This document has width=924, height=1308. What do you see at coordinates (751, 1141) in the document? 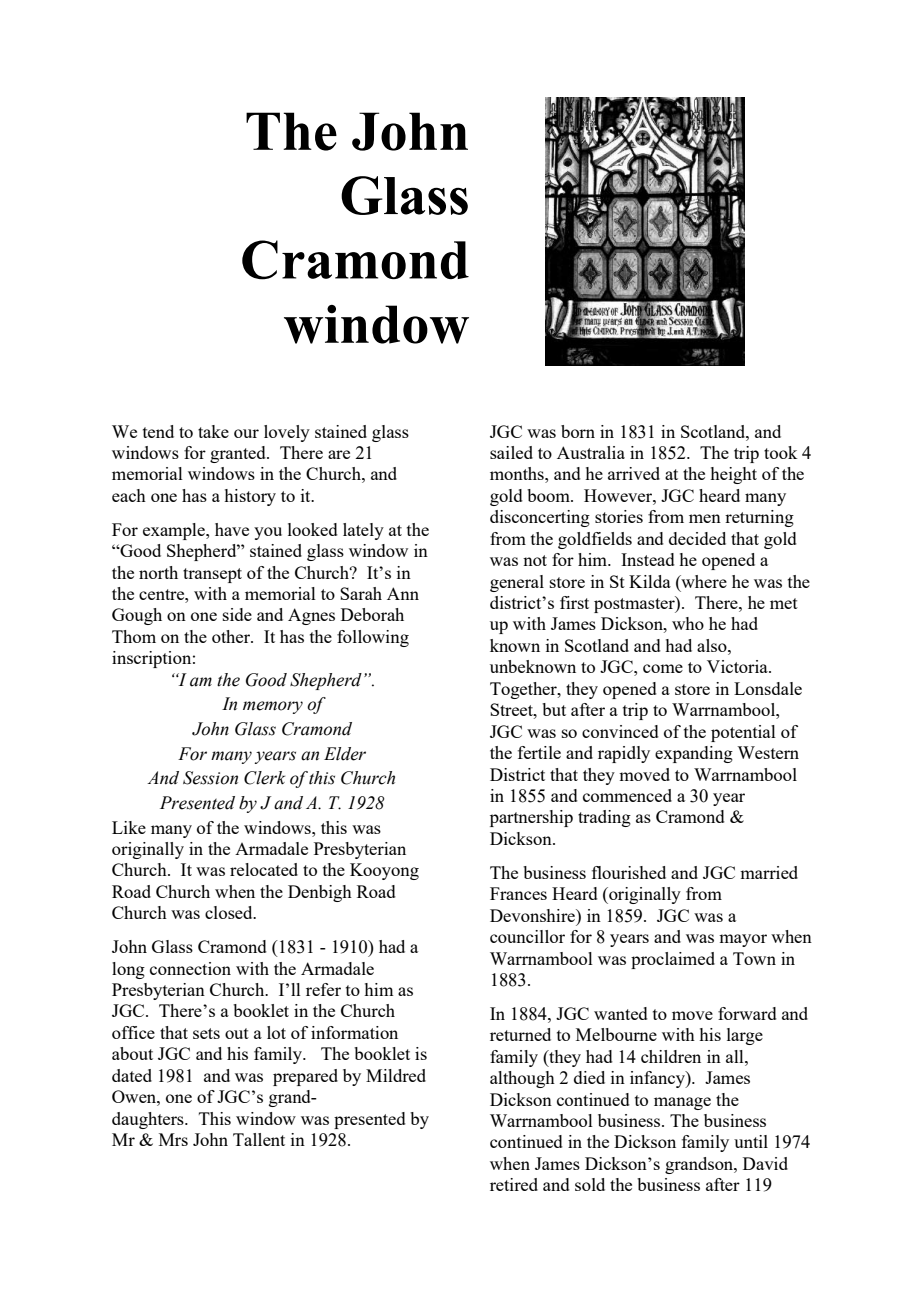
I see `until` at bounding box center [751, 1141].
